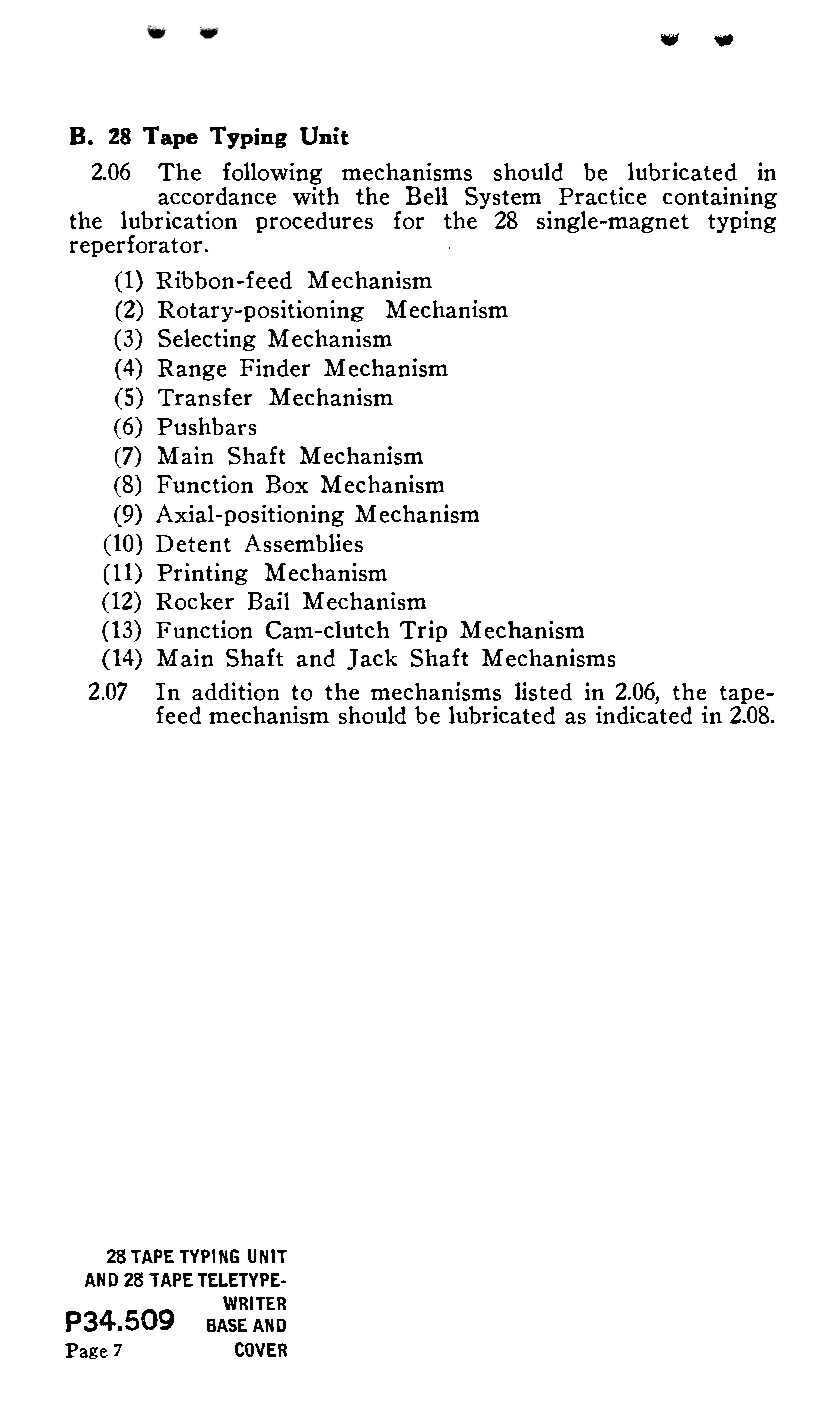 The height and width of the screenshot is (1415, 840). I want to click on Jack, so click(372, 659).
